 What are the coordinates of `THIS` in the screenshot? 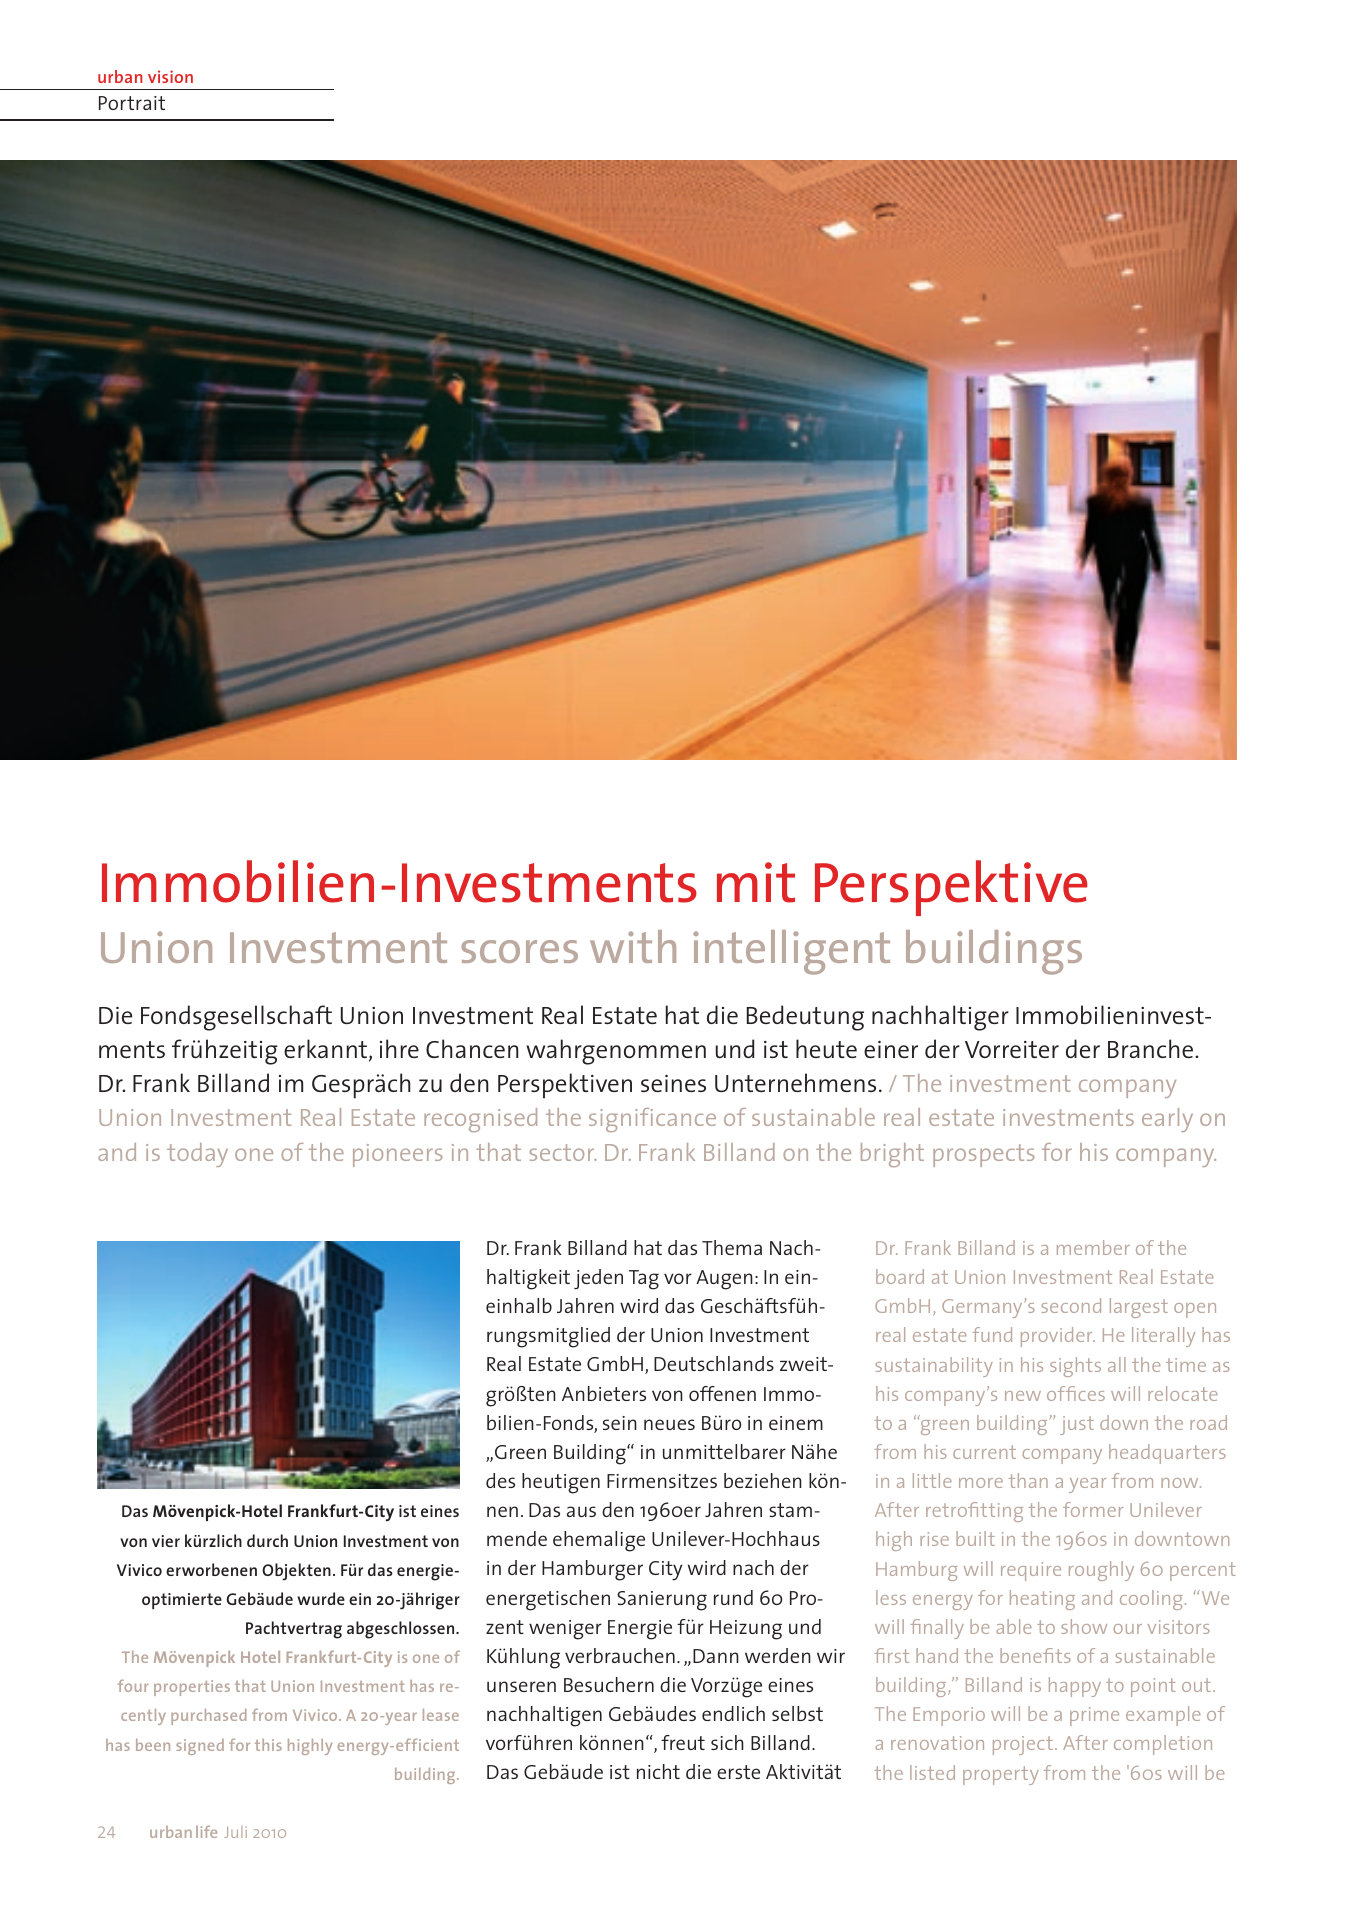 It's located at (268, 1745).
